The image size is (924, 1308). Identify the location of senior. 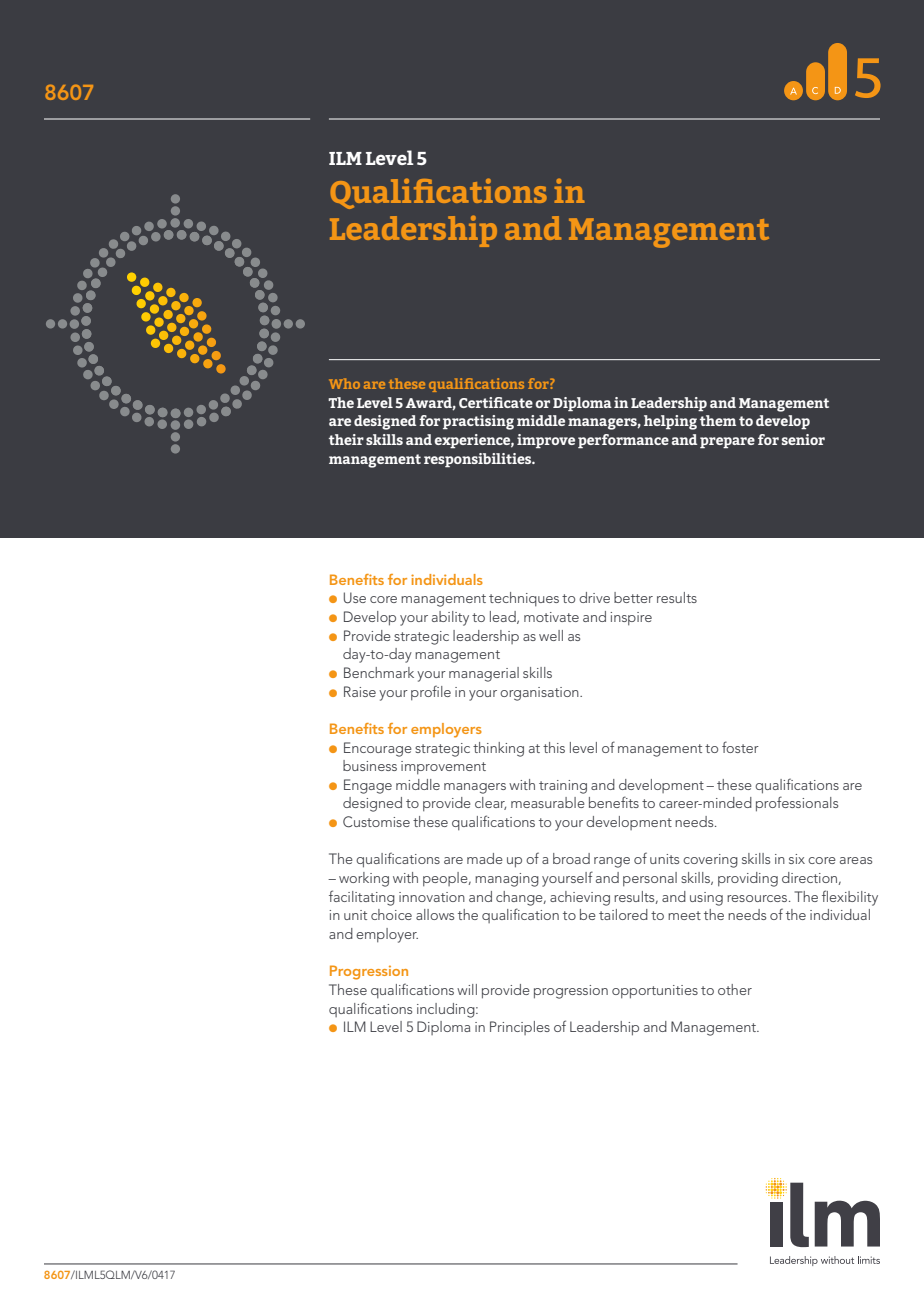
(803, 439).
